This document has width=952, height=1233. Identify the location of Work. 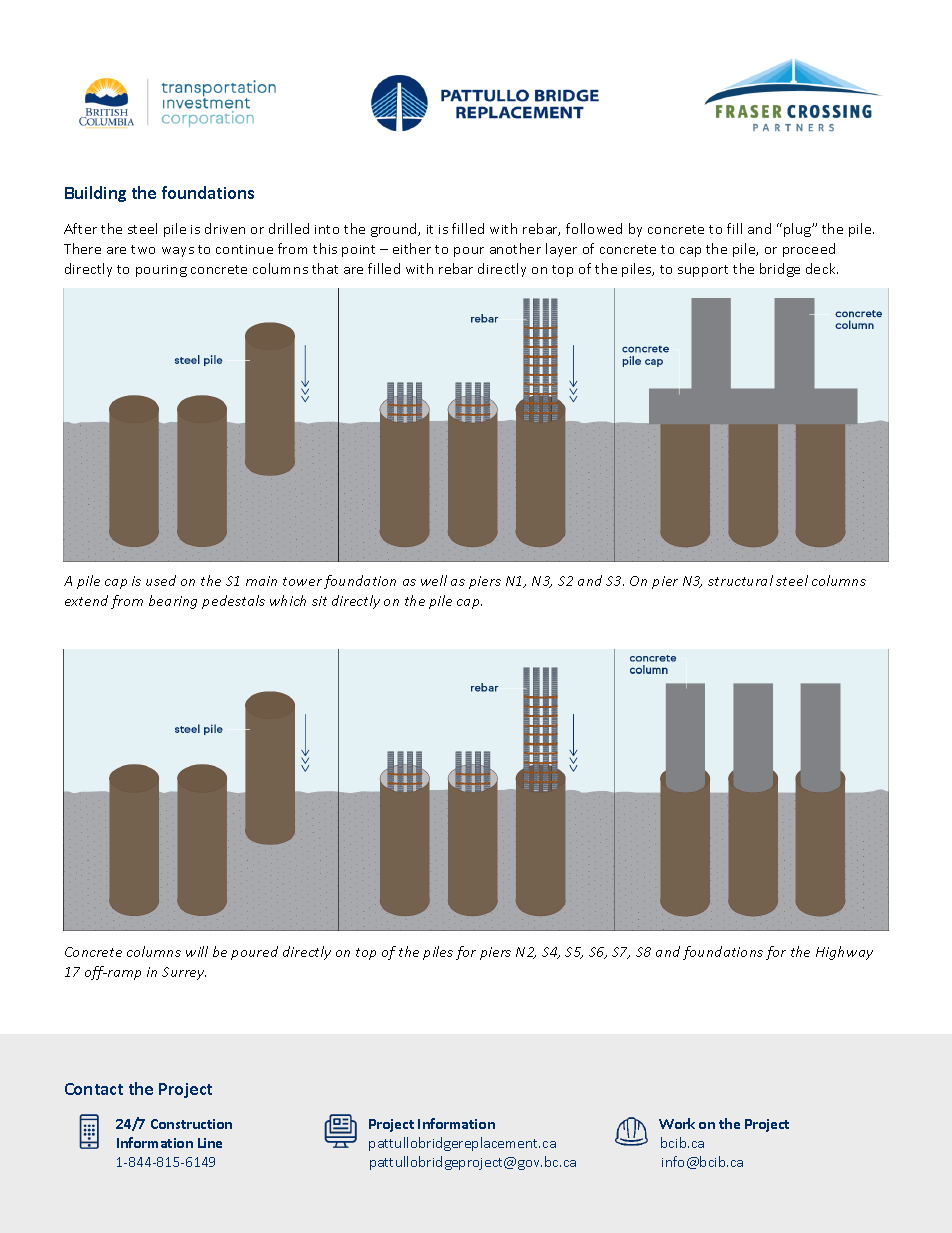
(677, 1123).
